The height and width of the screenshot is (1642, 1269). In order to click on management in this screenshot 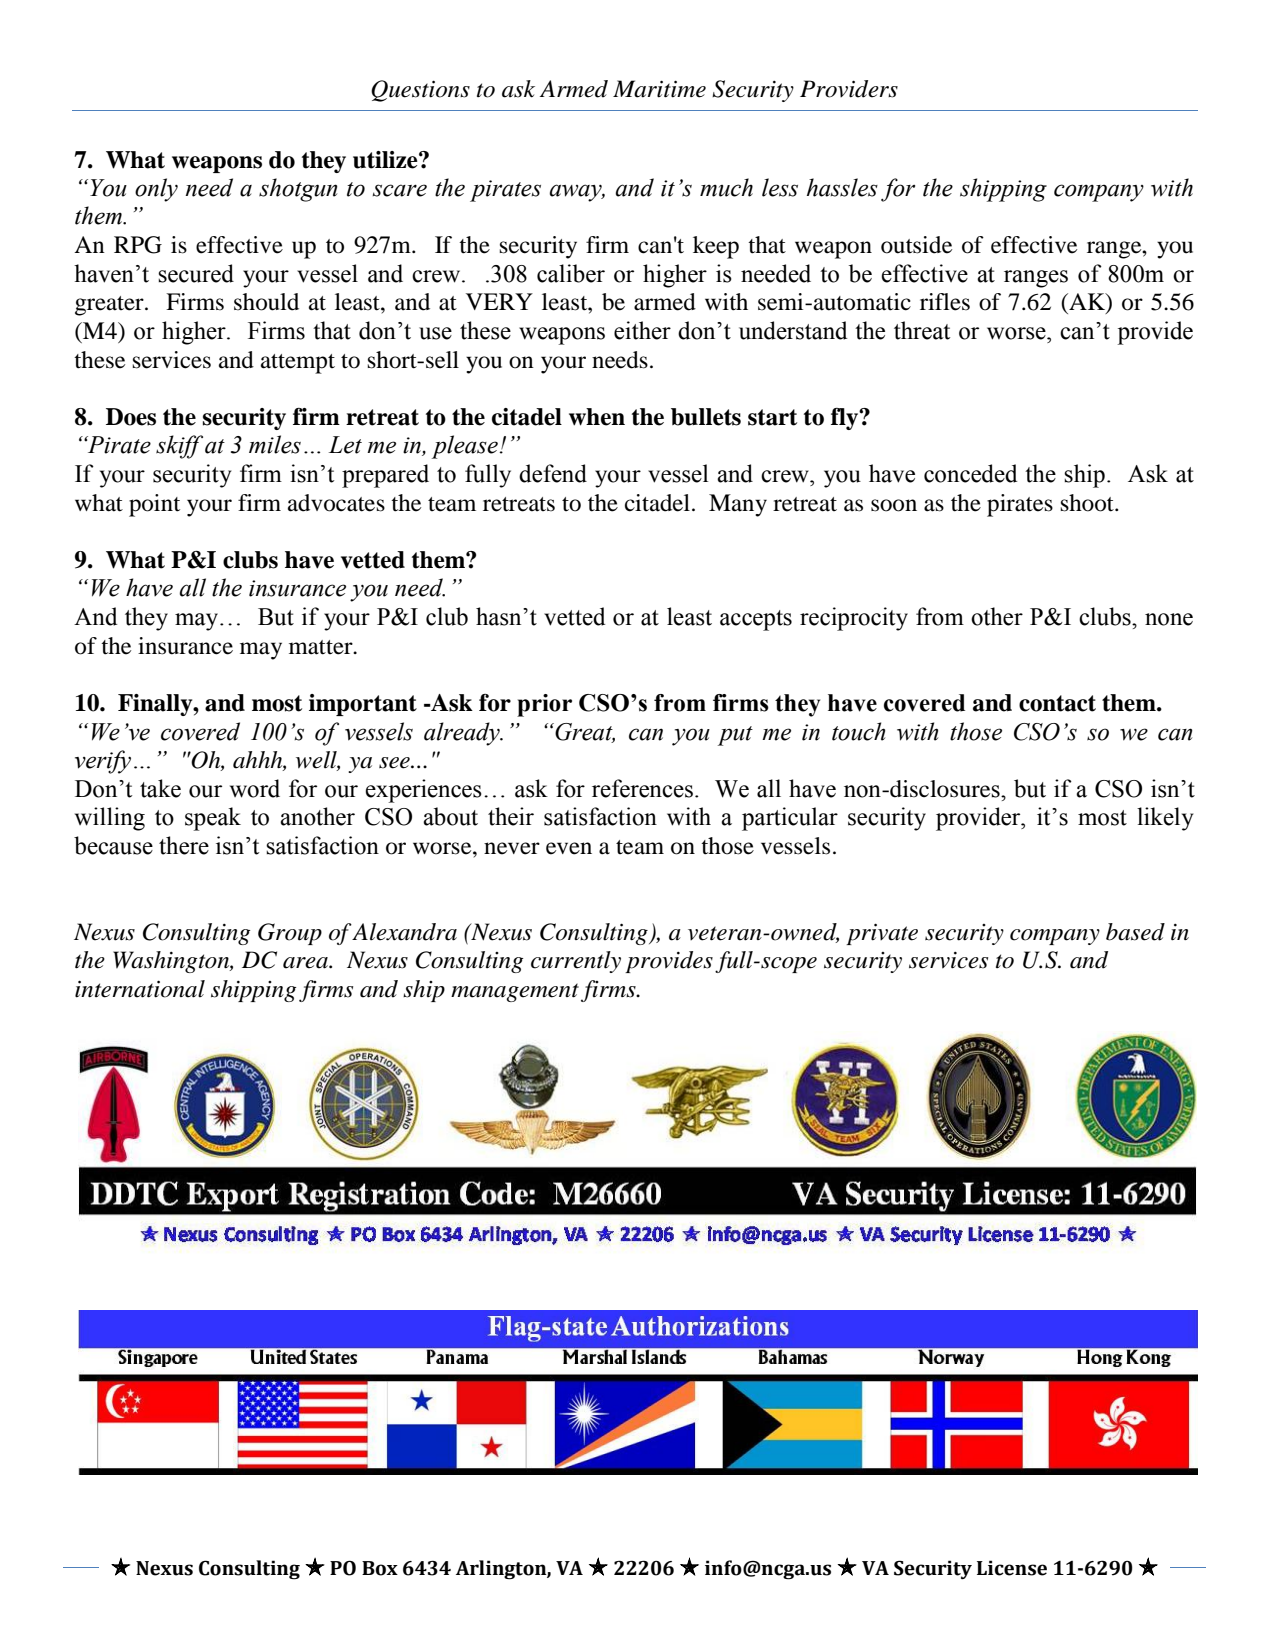, I will do `click(515, 992)`.
